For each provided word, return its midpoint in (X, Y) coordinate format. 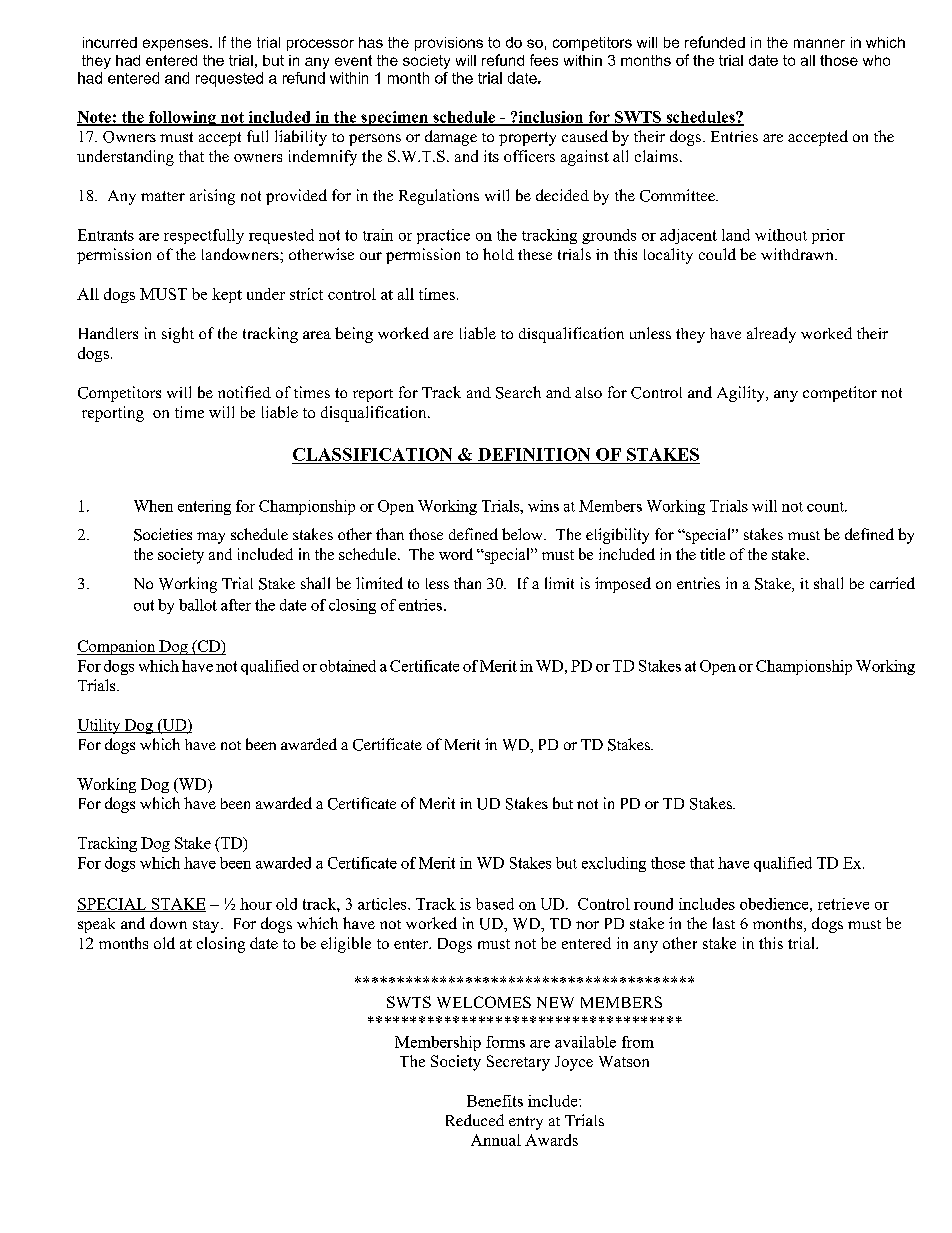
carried (892, 583)
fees (544, 60)
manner (819, 43)
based (495, 904)
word (456, 554)
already (771, 335)
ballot (198, 605)
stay (207, 926)
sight (178, 335)
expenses (175, 45)
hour (256, 904)
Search (518, 392)
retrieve (843, 904)
